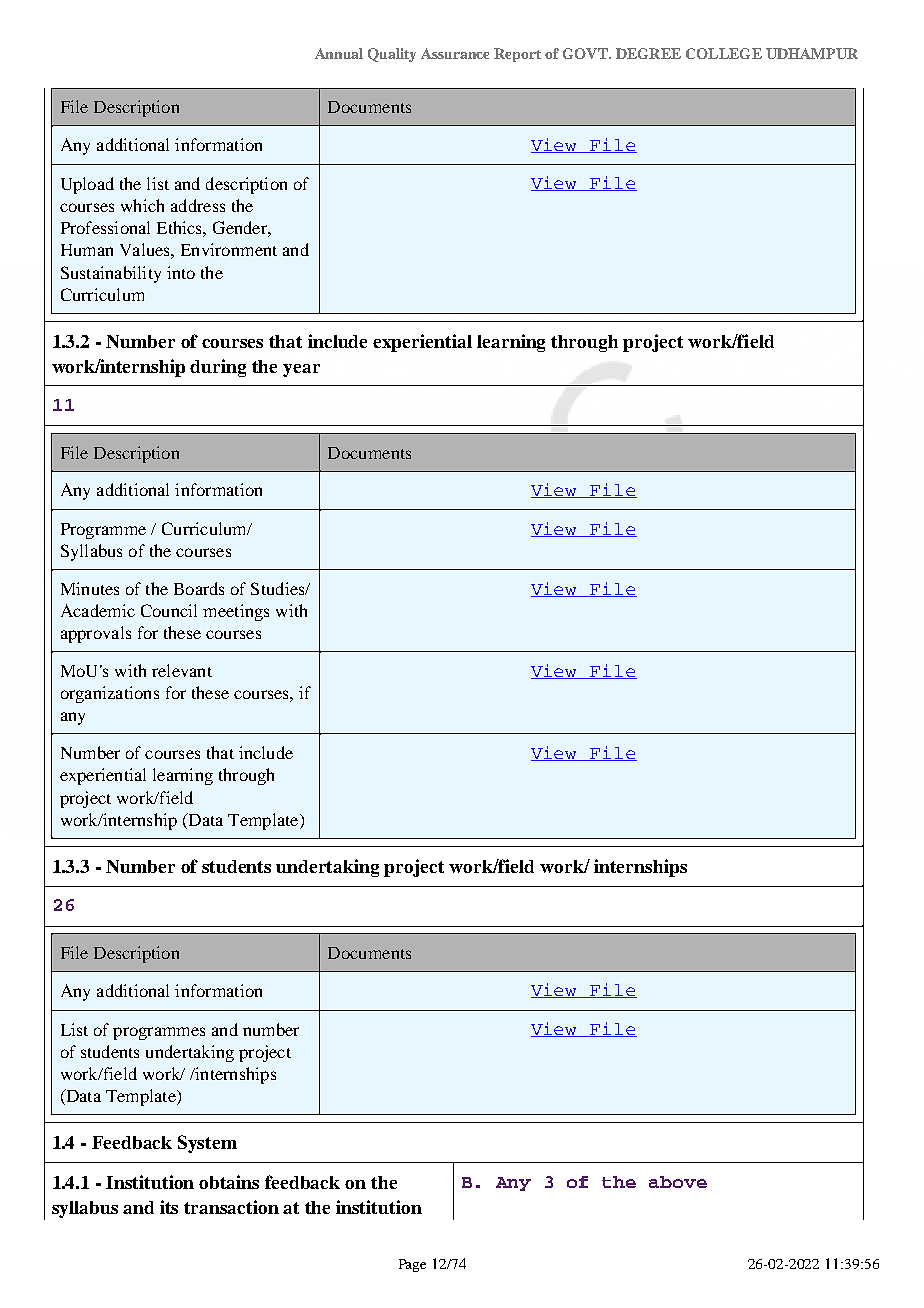  I want to click on organizations, so click(110, 694).
